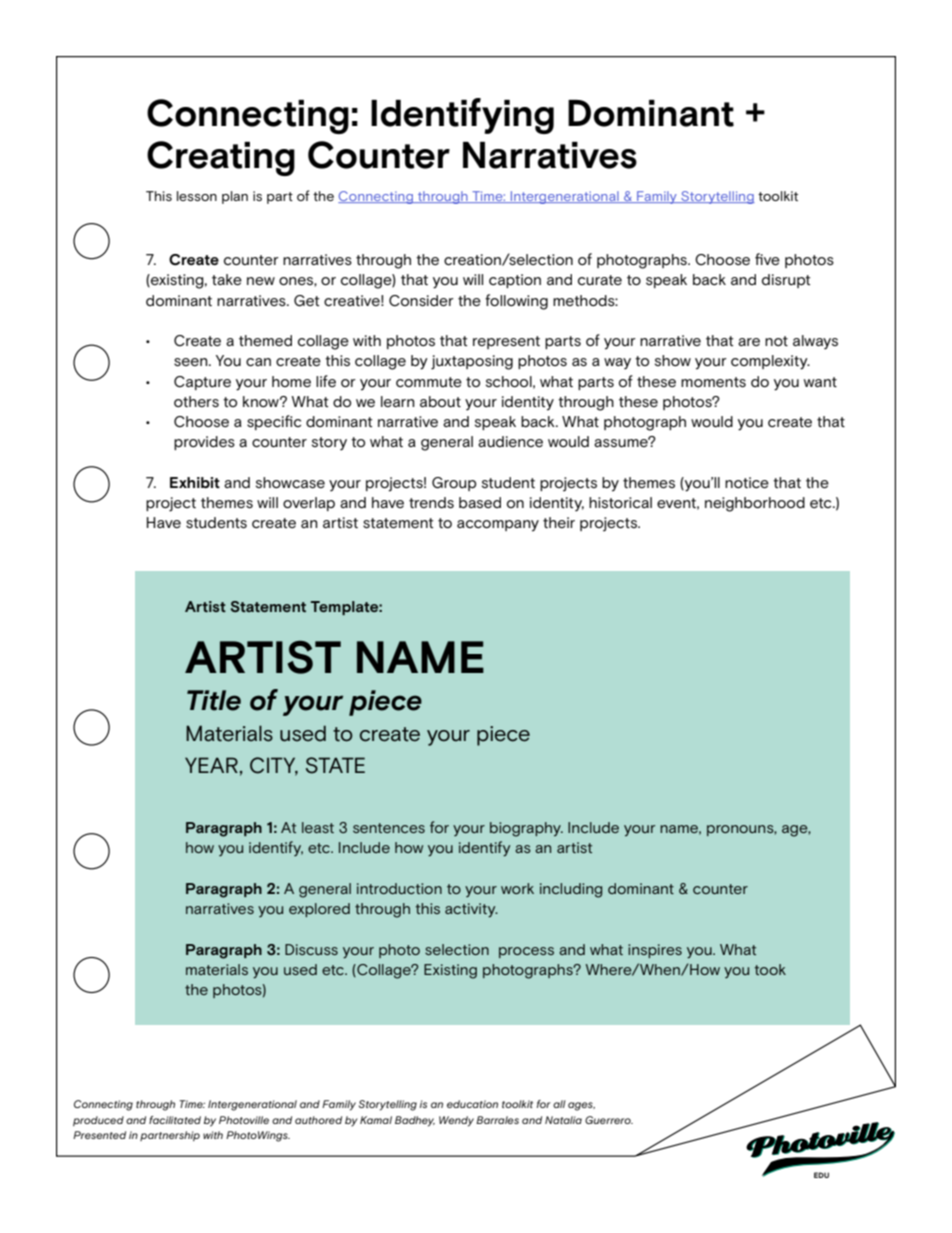 The image size is (952, 1233). Describe the element at coordinates (498, 526) in the screenshot. I see `accompany` at that location.
